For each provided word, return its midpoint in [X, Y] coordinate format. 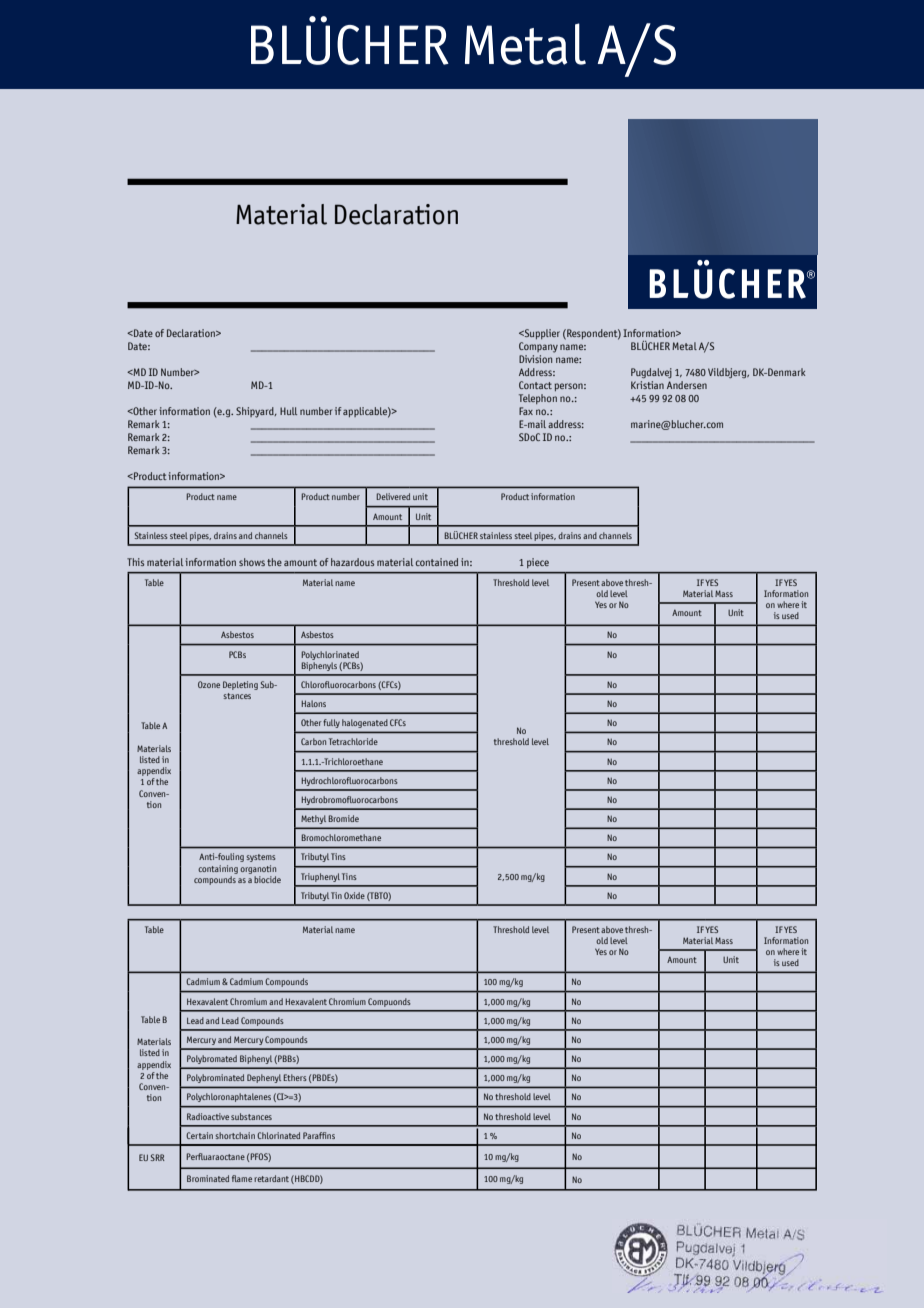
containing [218, 869]
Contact [535, 385]
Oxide [354, 895]
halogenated [364, 724]
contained [437, 562]
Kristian [647, 385]
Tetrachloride [353, 741]
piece [538, 563]
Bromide [343, 818]
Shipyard [256, 412]
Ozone [209, 684]
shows [252, 562]
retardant [271, 1178]
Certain [199, 1135]
